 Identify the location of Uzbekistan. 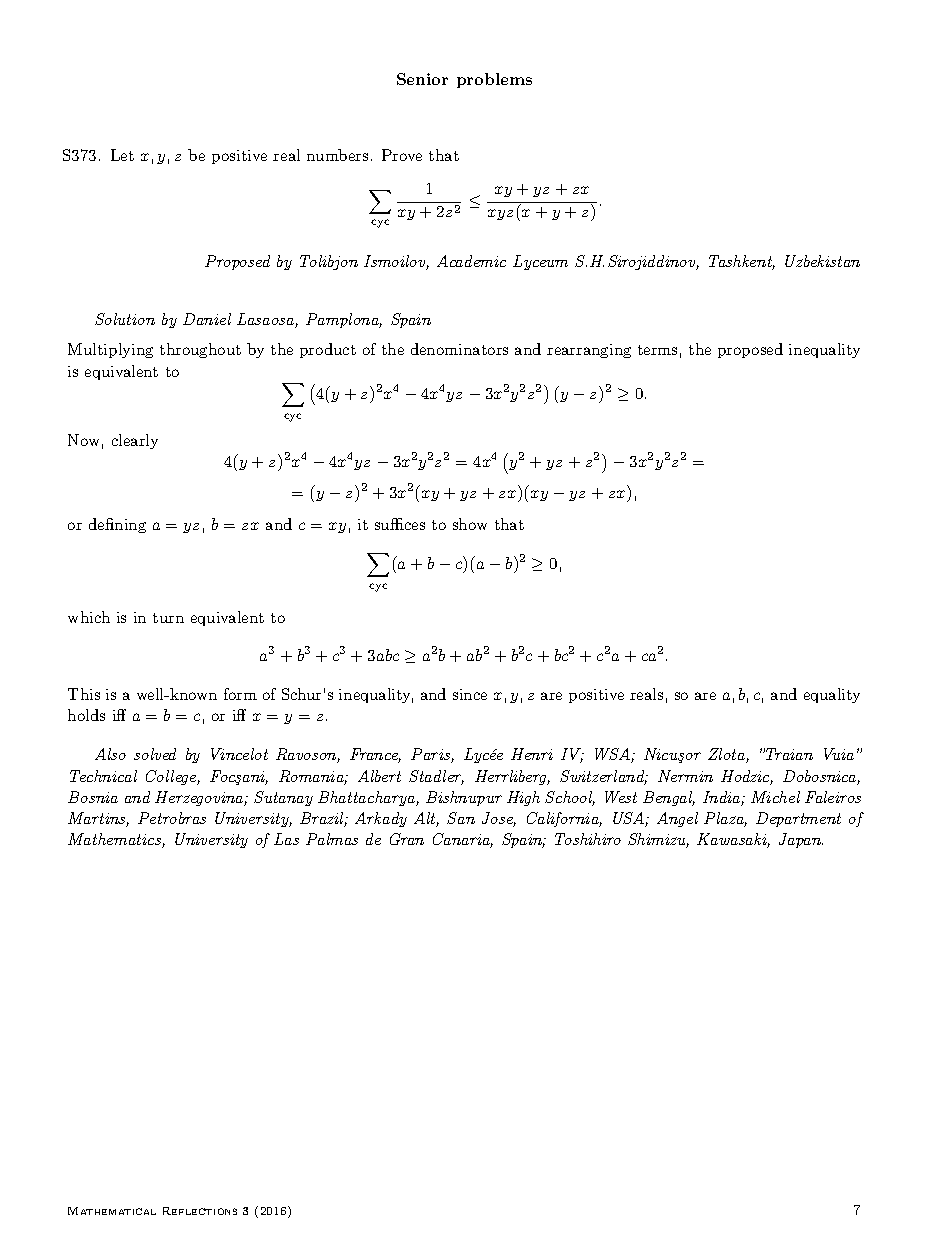
(822, 261).
